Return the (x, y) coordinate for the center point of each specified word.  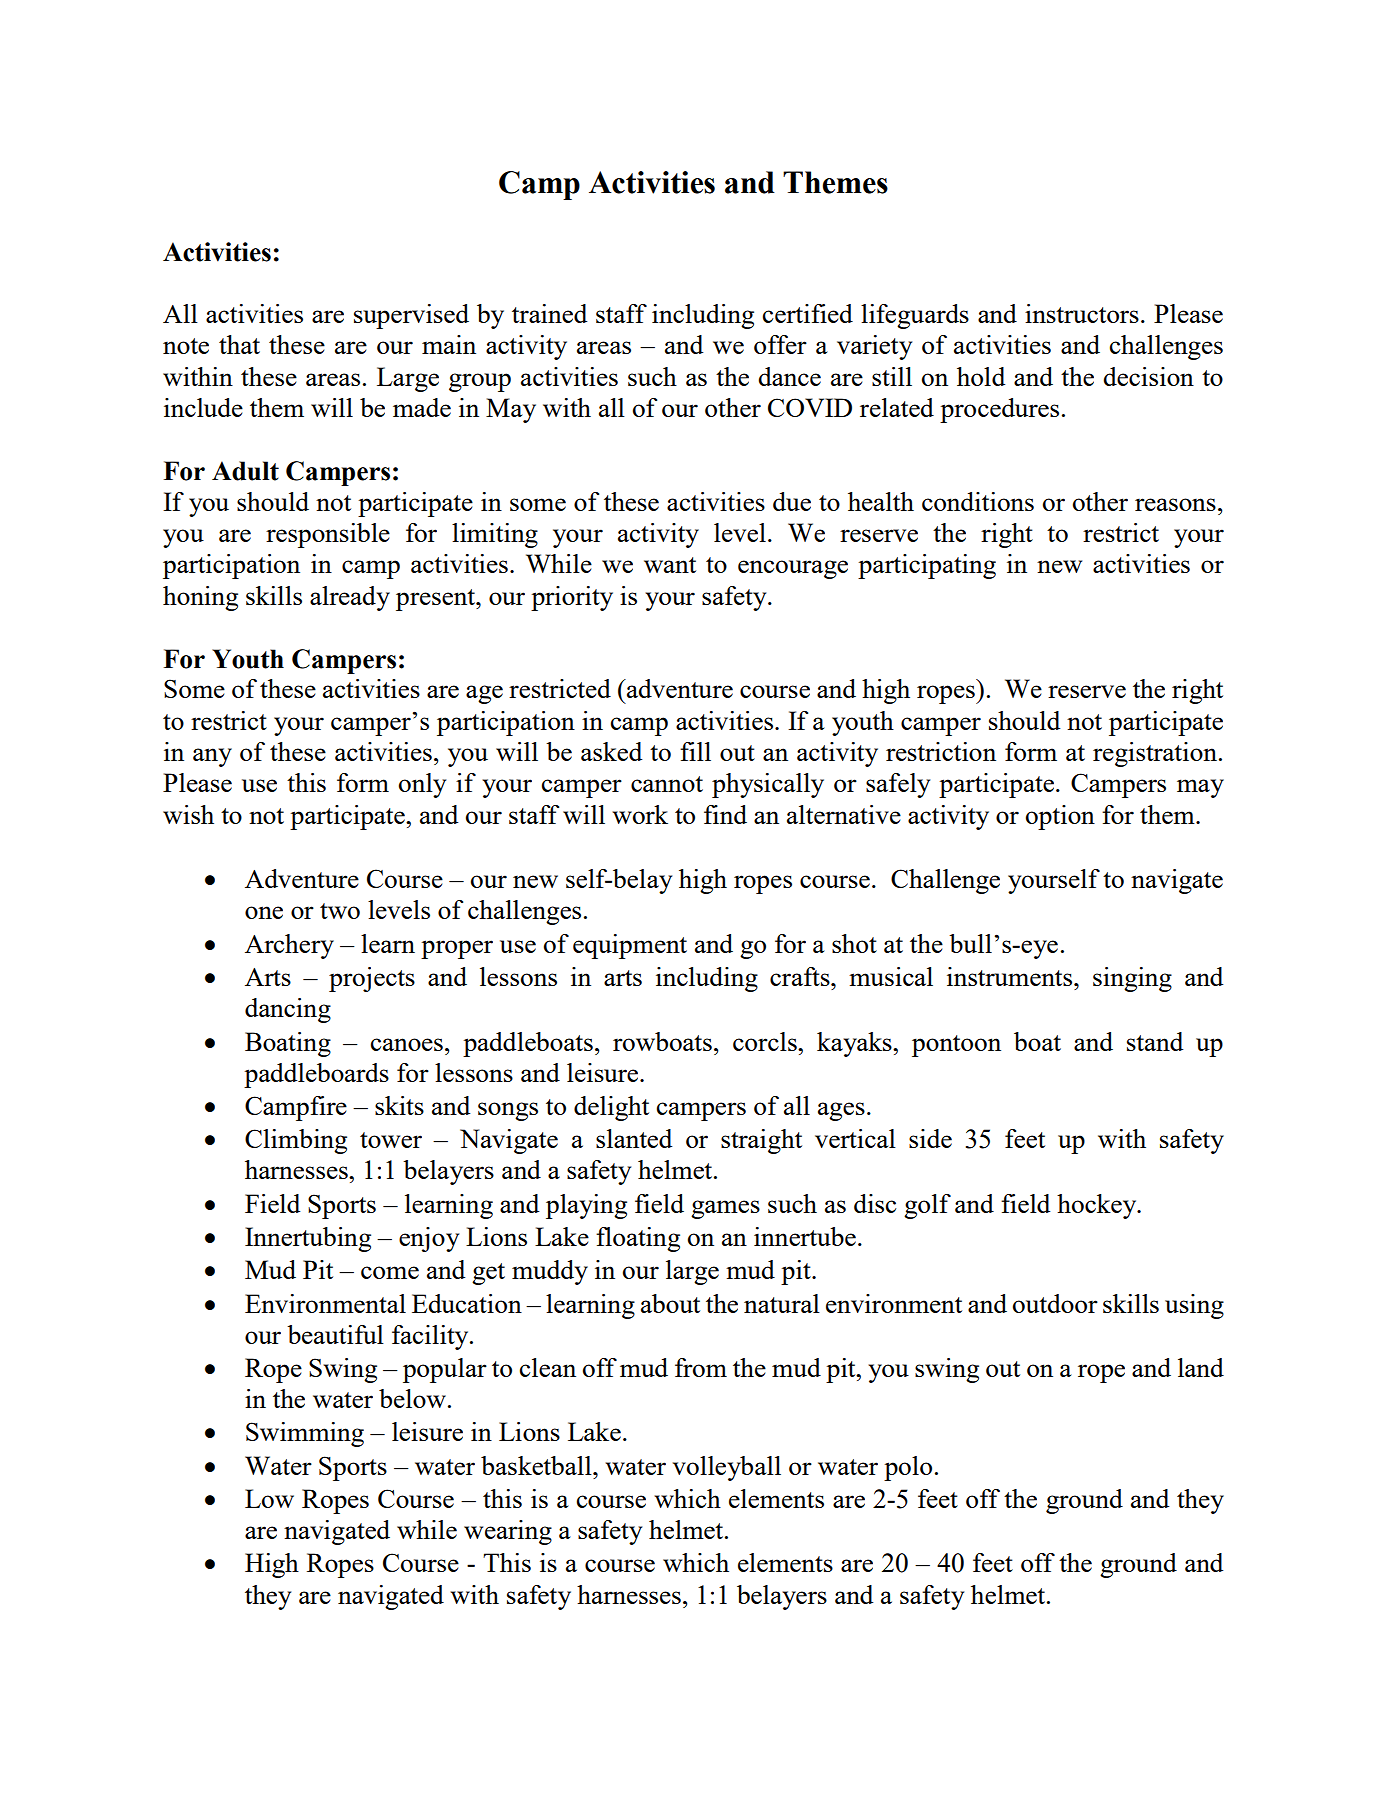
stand (1155, 1041)
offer (780, 344)
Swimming (305, 1434)
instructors (1082, 313)
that (239, 344)
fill (695, 751)
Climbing (296, 1141)
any (212, 757)
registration (1155, 754)
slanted (634, 1138)
